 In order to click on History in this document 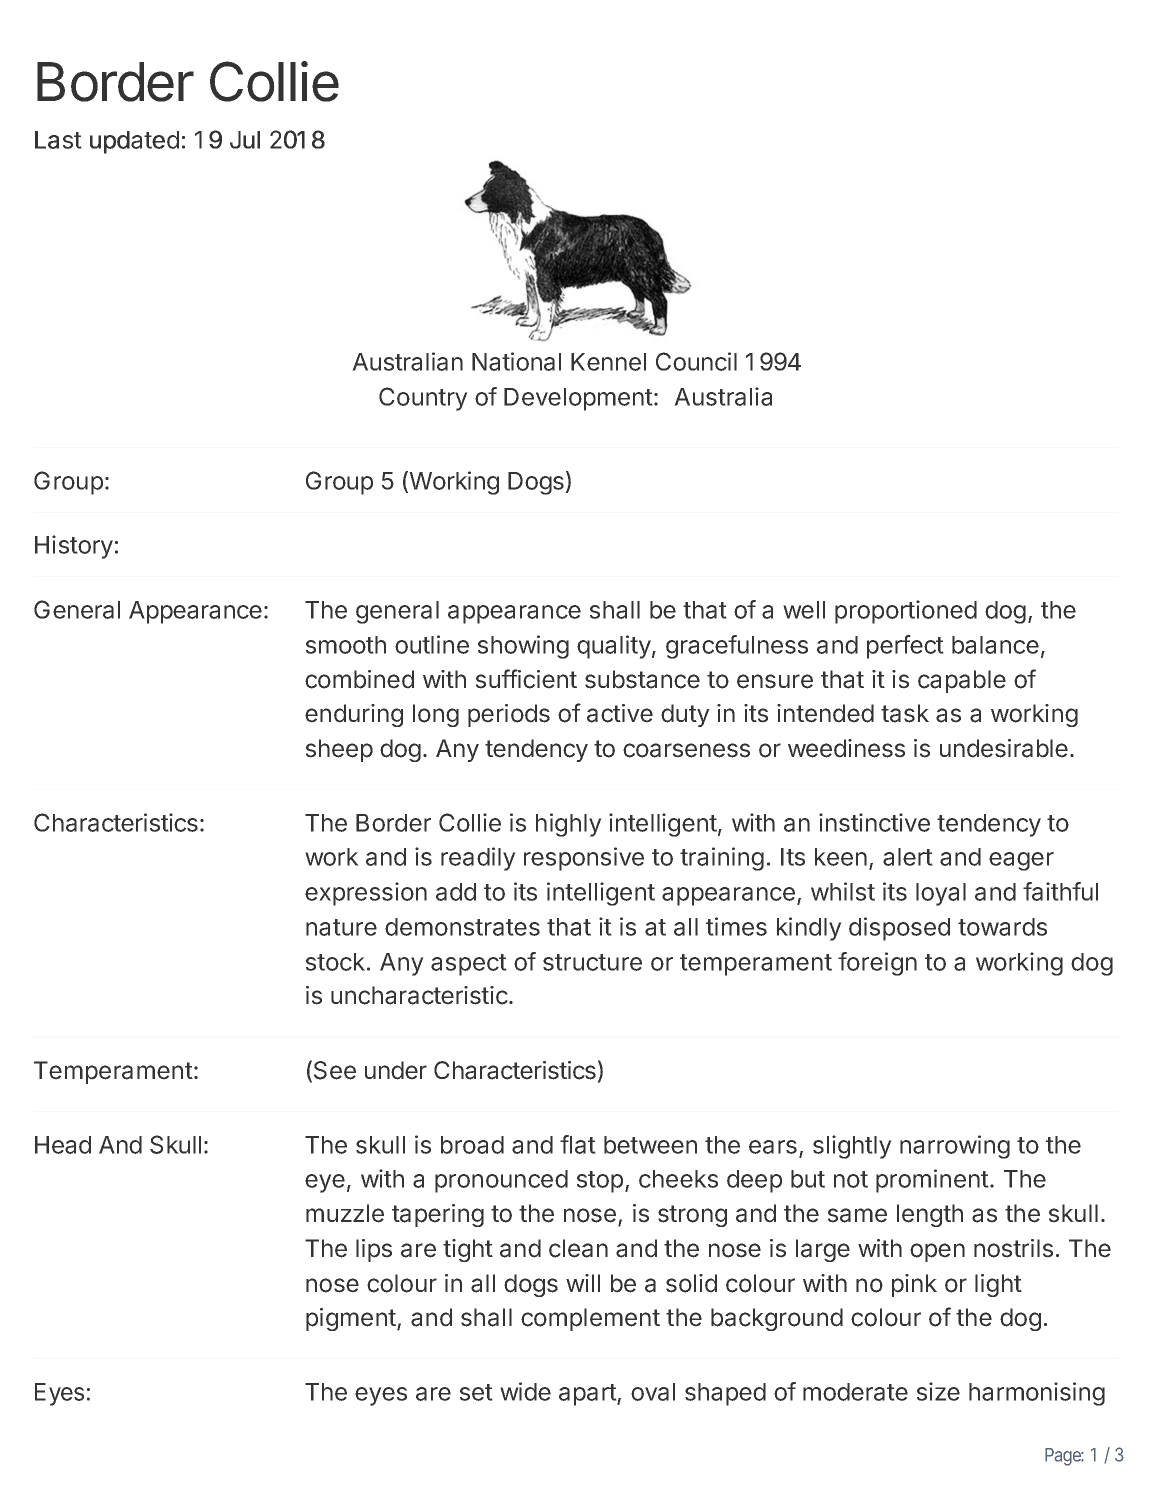, I will do `click(74, 547)`.
